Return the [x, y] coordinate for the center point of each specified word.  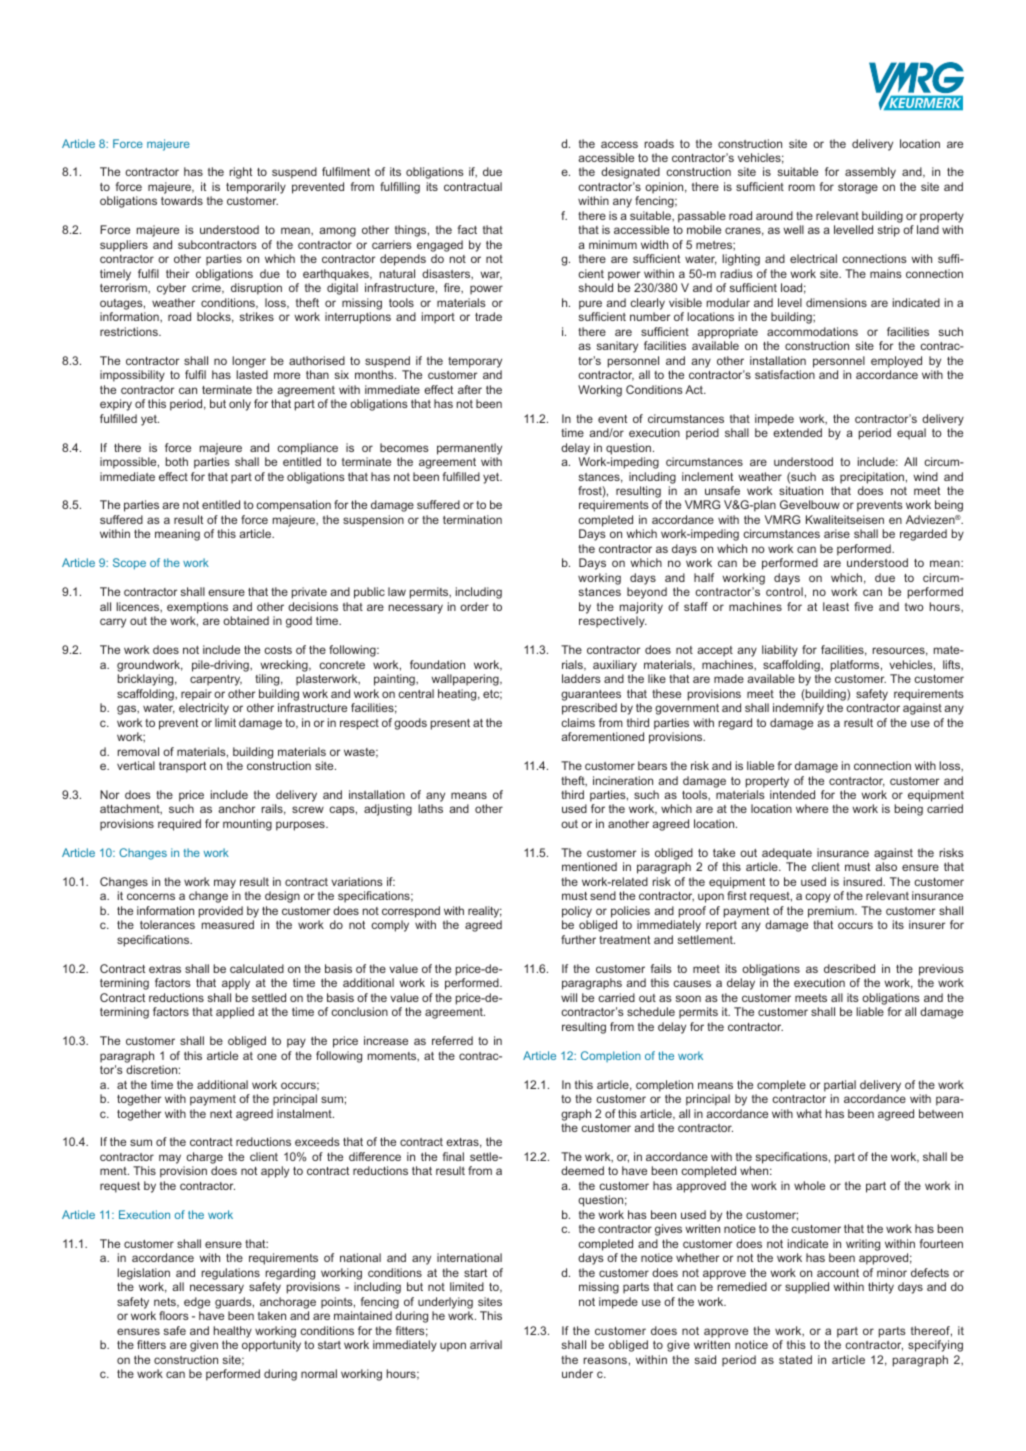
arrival [486, 1344]
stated [795, 1359]
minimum [613, 244]
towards [182, 200]
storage [858, 188]
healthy [233, 1332]
